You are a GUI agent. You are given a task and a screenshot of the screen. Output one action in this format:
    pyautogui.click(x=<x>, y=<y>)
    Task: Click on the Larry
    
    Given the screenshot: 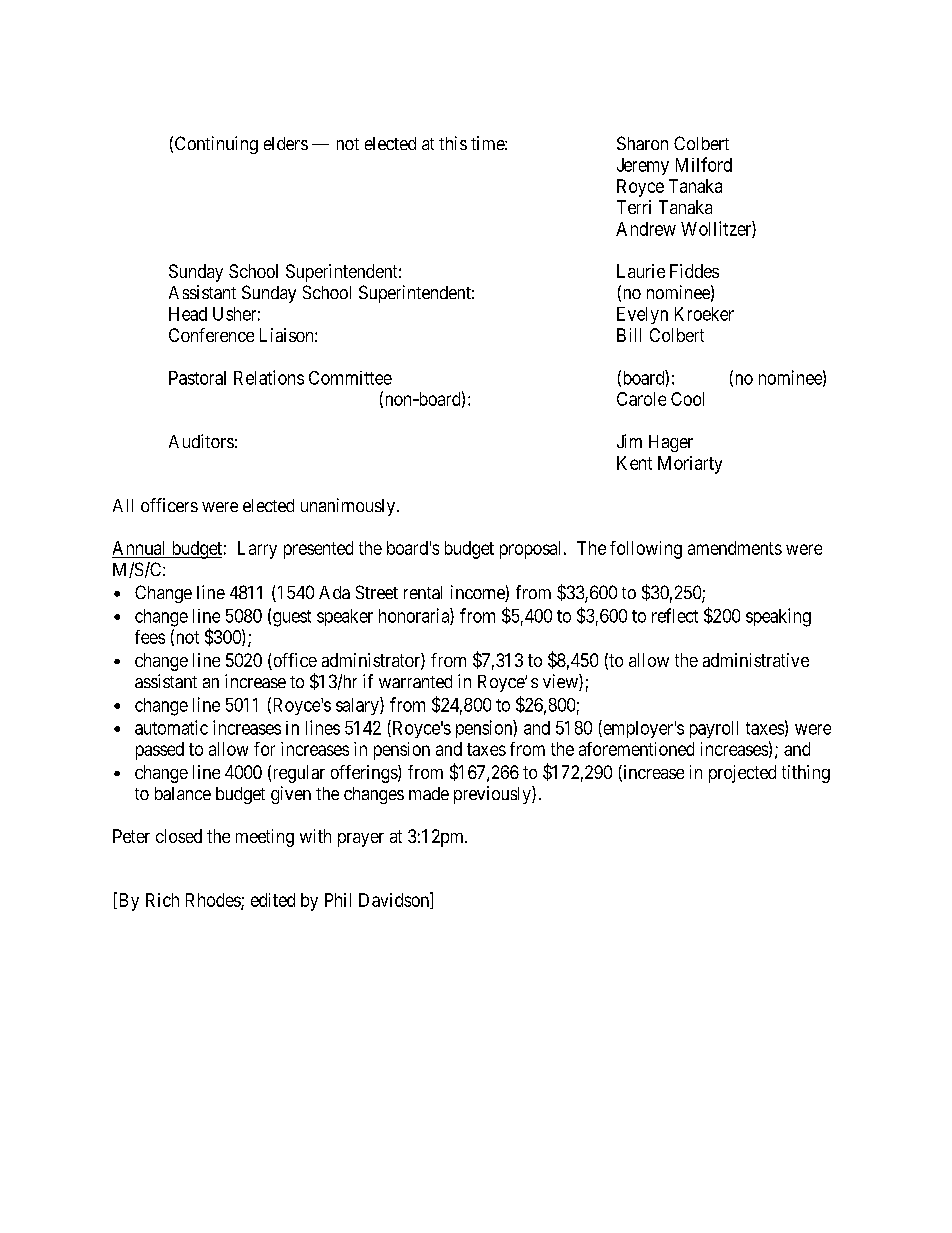 What is the action you would take?
    pyautogui.click(x=257, y=550)
